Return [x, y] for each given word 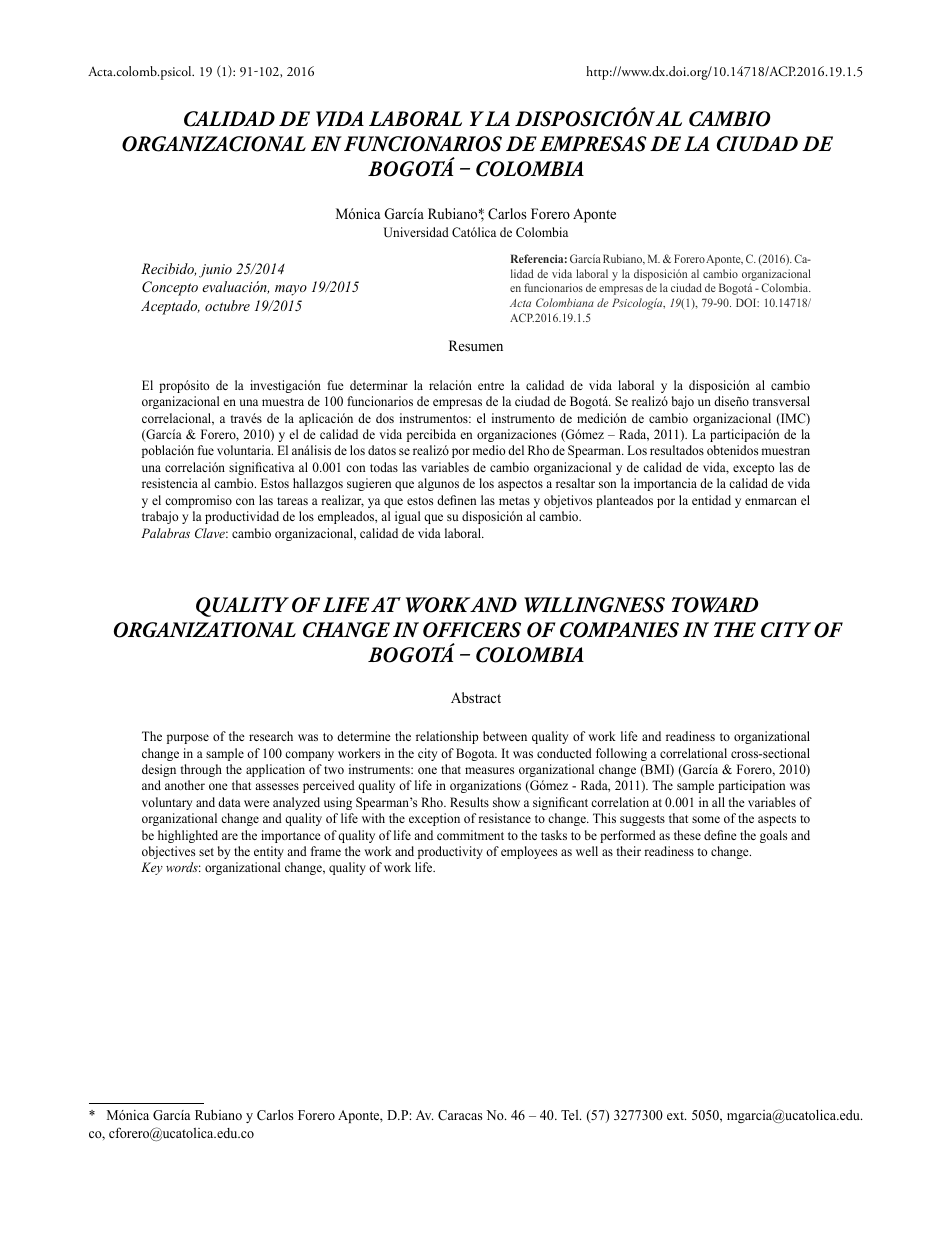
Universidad [416, 232]
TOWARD [715, 605]
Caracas [460, 1115]
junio [215, 271]
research [271, 736]
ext [676, 1115]
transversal [781, 401]
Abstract [476, 697]
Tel [571, 1115]
